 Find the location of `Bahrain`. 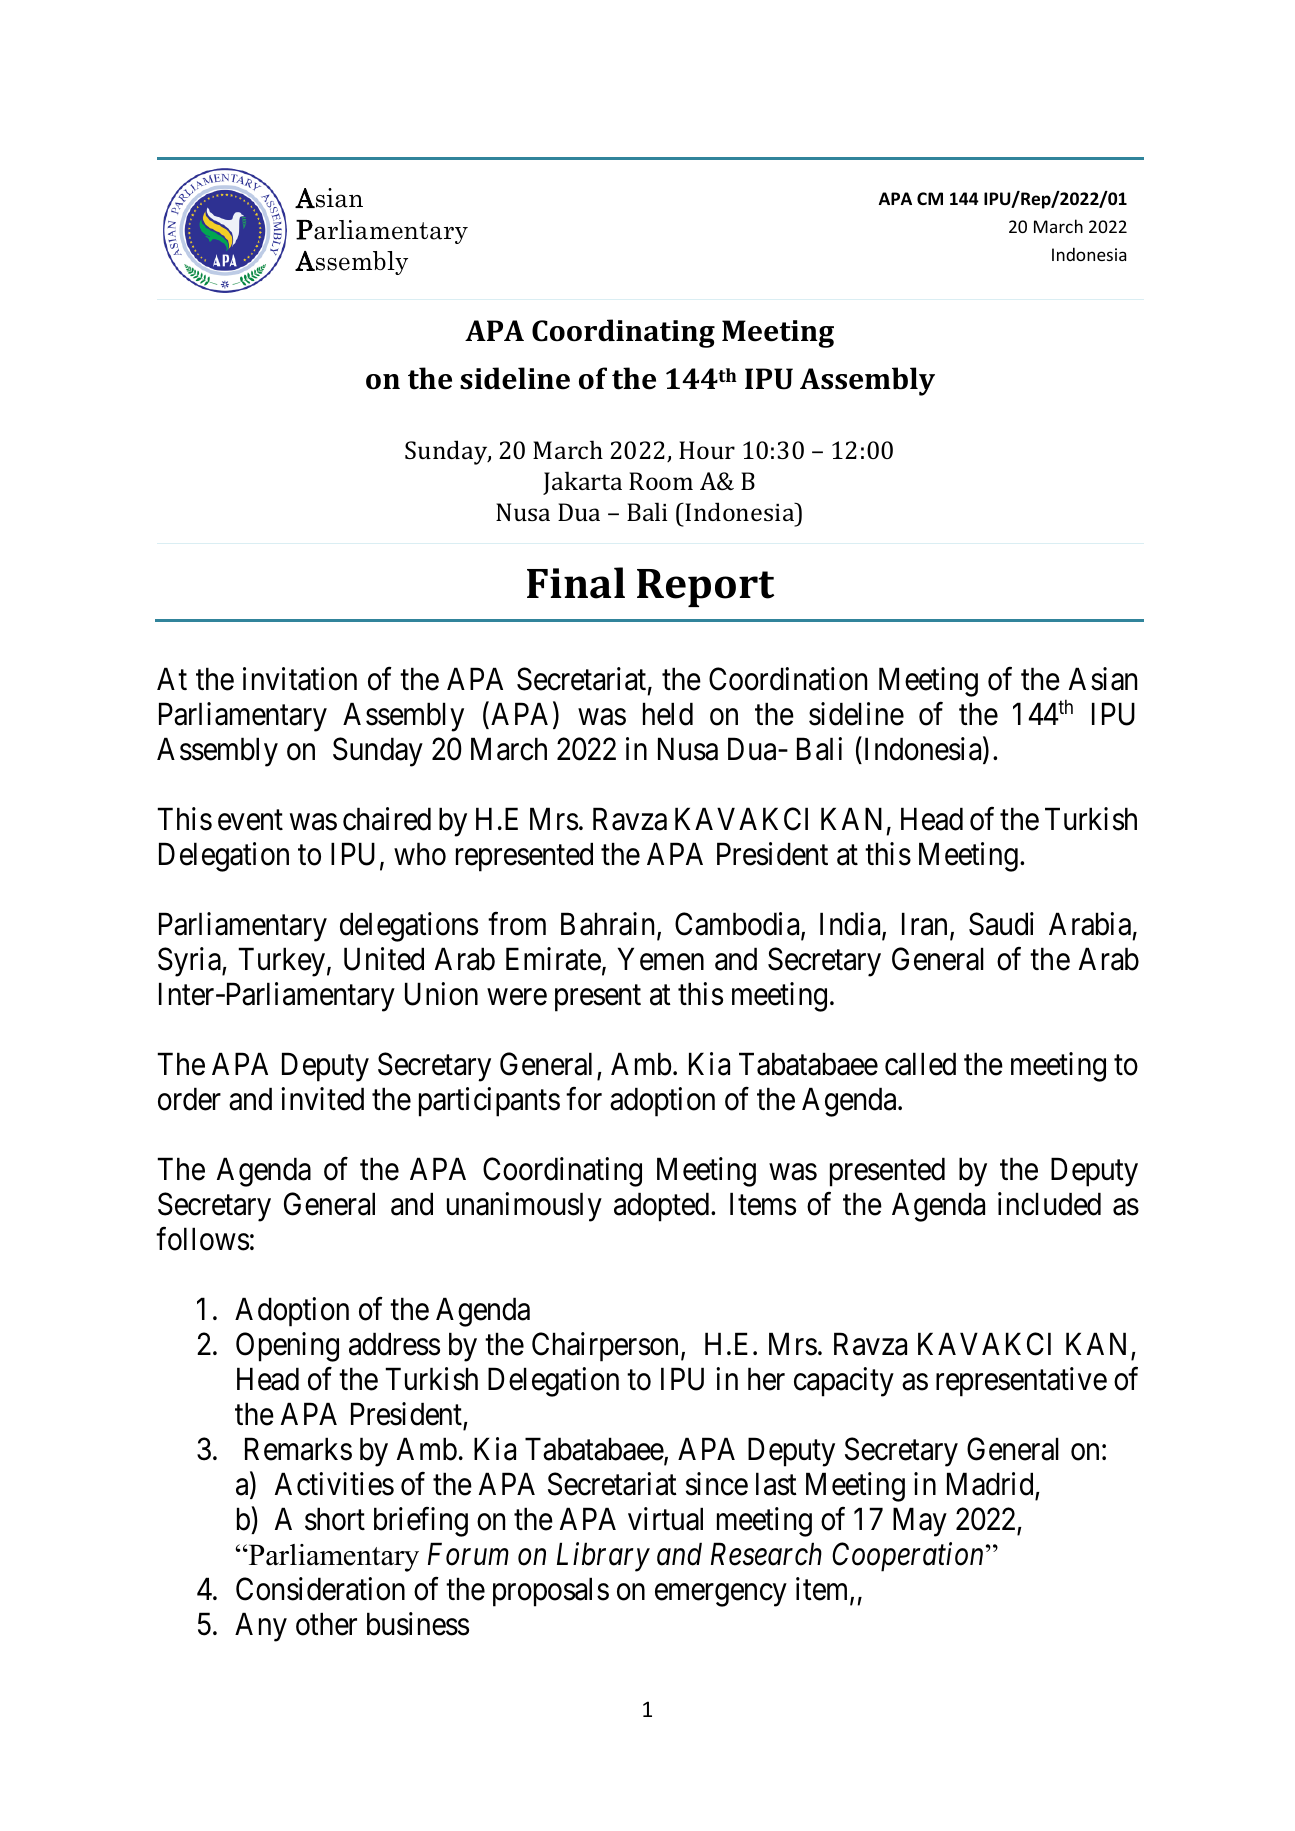

Bahrain is located at coordinates (609, 925).
